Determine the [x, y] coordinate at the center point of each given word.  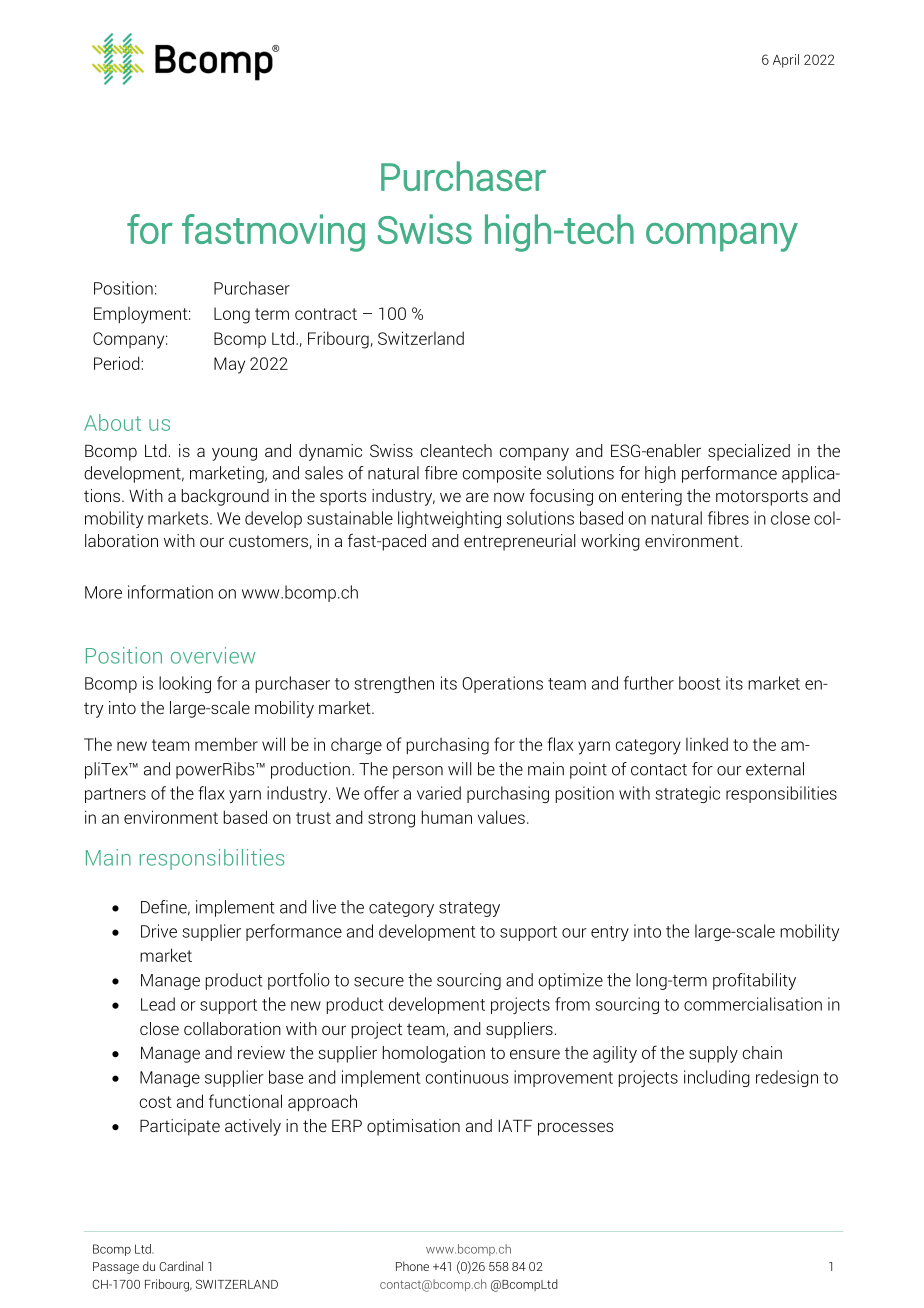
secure [379, 982]
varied [439, 793]
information [170, 592]
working [610, 542]
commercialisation [753, 1004]
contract [326, 314]
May [229, 365]
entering [651, 497]
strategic [687, 794]
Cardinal [181, 1266]
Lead [158, 1004]
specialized [749, 452]
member [226, 744]
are [477, 497]
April [786, 61]
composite [502, 474]
